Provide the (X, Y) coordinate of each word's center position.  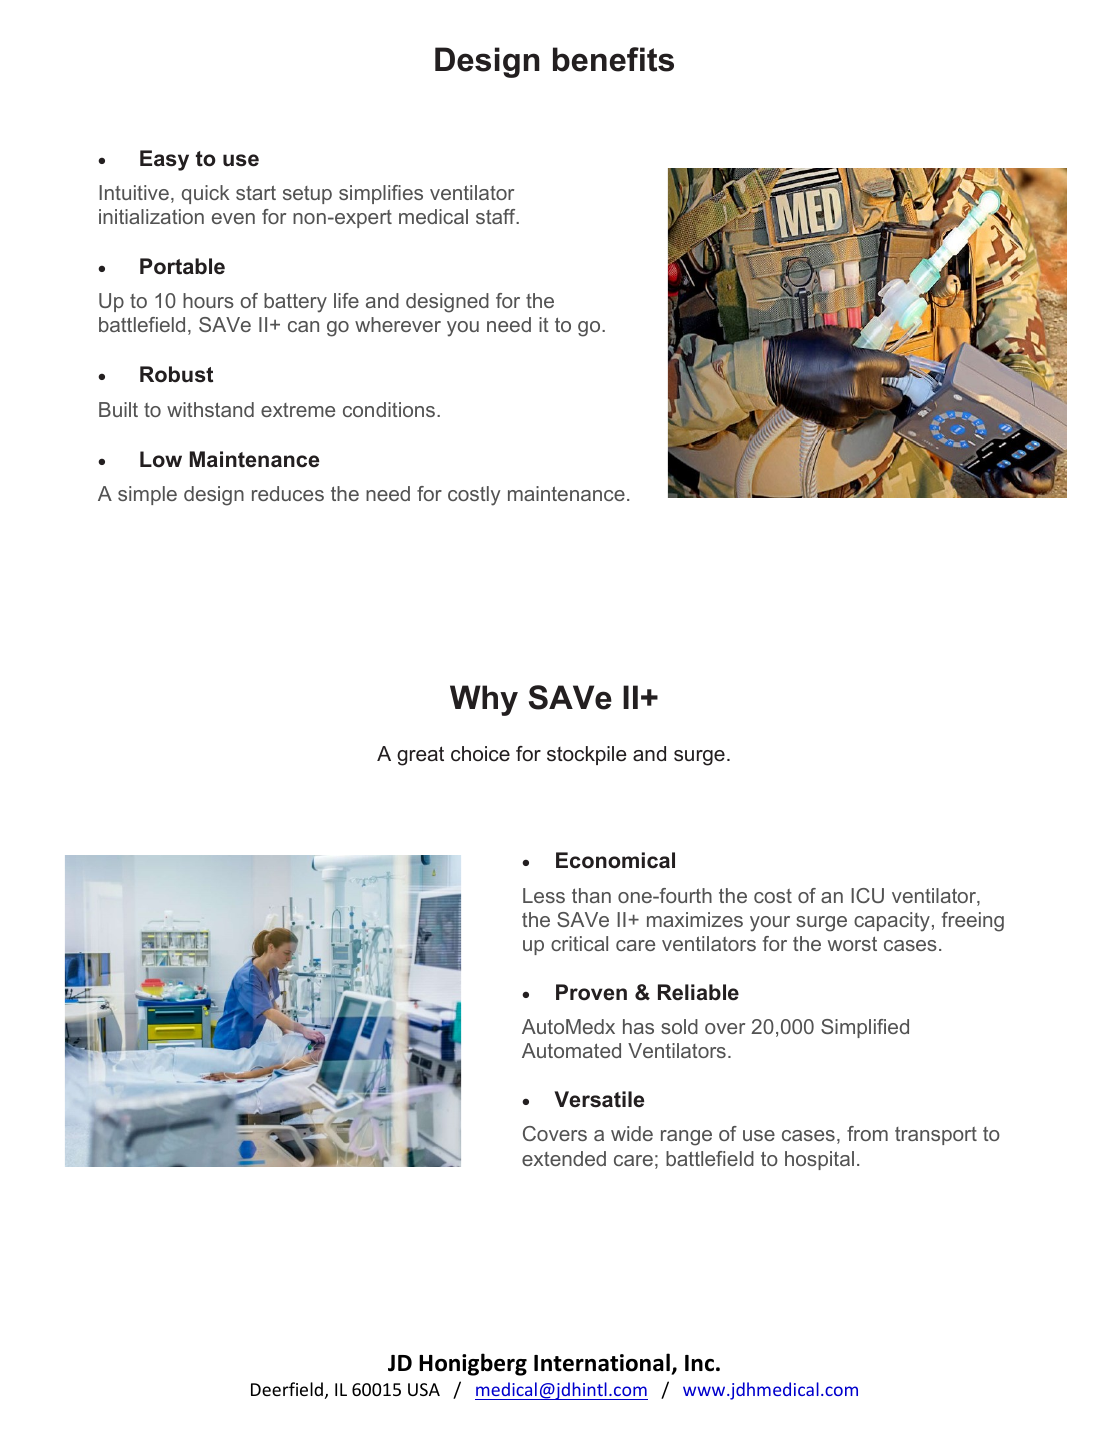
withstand (210, 409)
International (602, 1362)
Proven (591, 992)
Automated (571, 1050)
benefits (613, 59)
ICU (867, 895)
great (420, 756)
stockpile (587, 755)
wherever (398, 324)
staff (497, 216)
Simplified (865, 1028)
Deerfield (287, 1389)
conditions (389, 409)
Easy (164, 160)
